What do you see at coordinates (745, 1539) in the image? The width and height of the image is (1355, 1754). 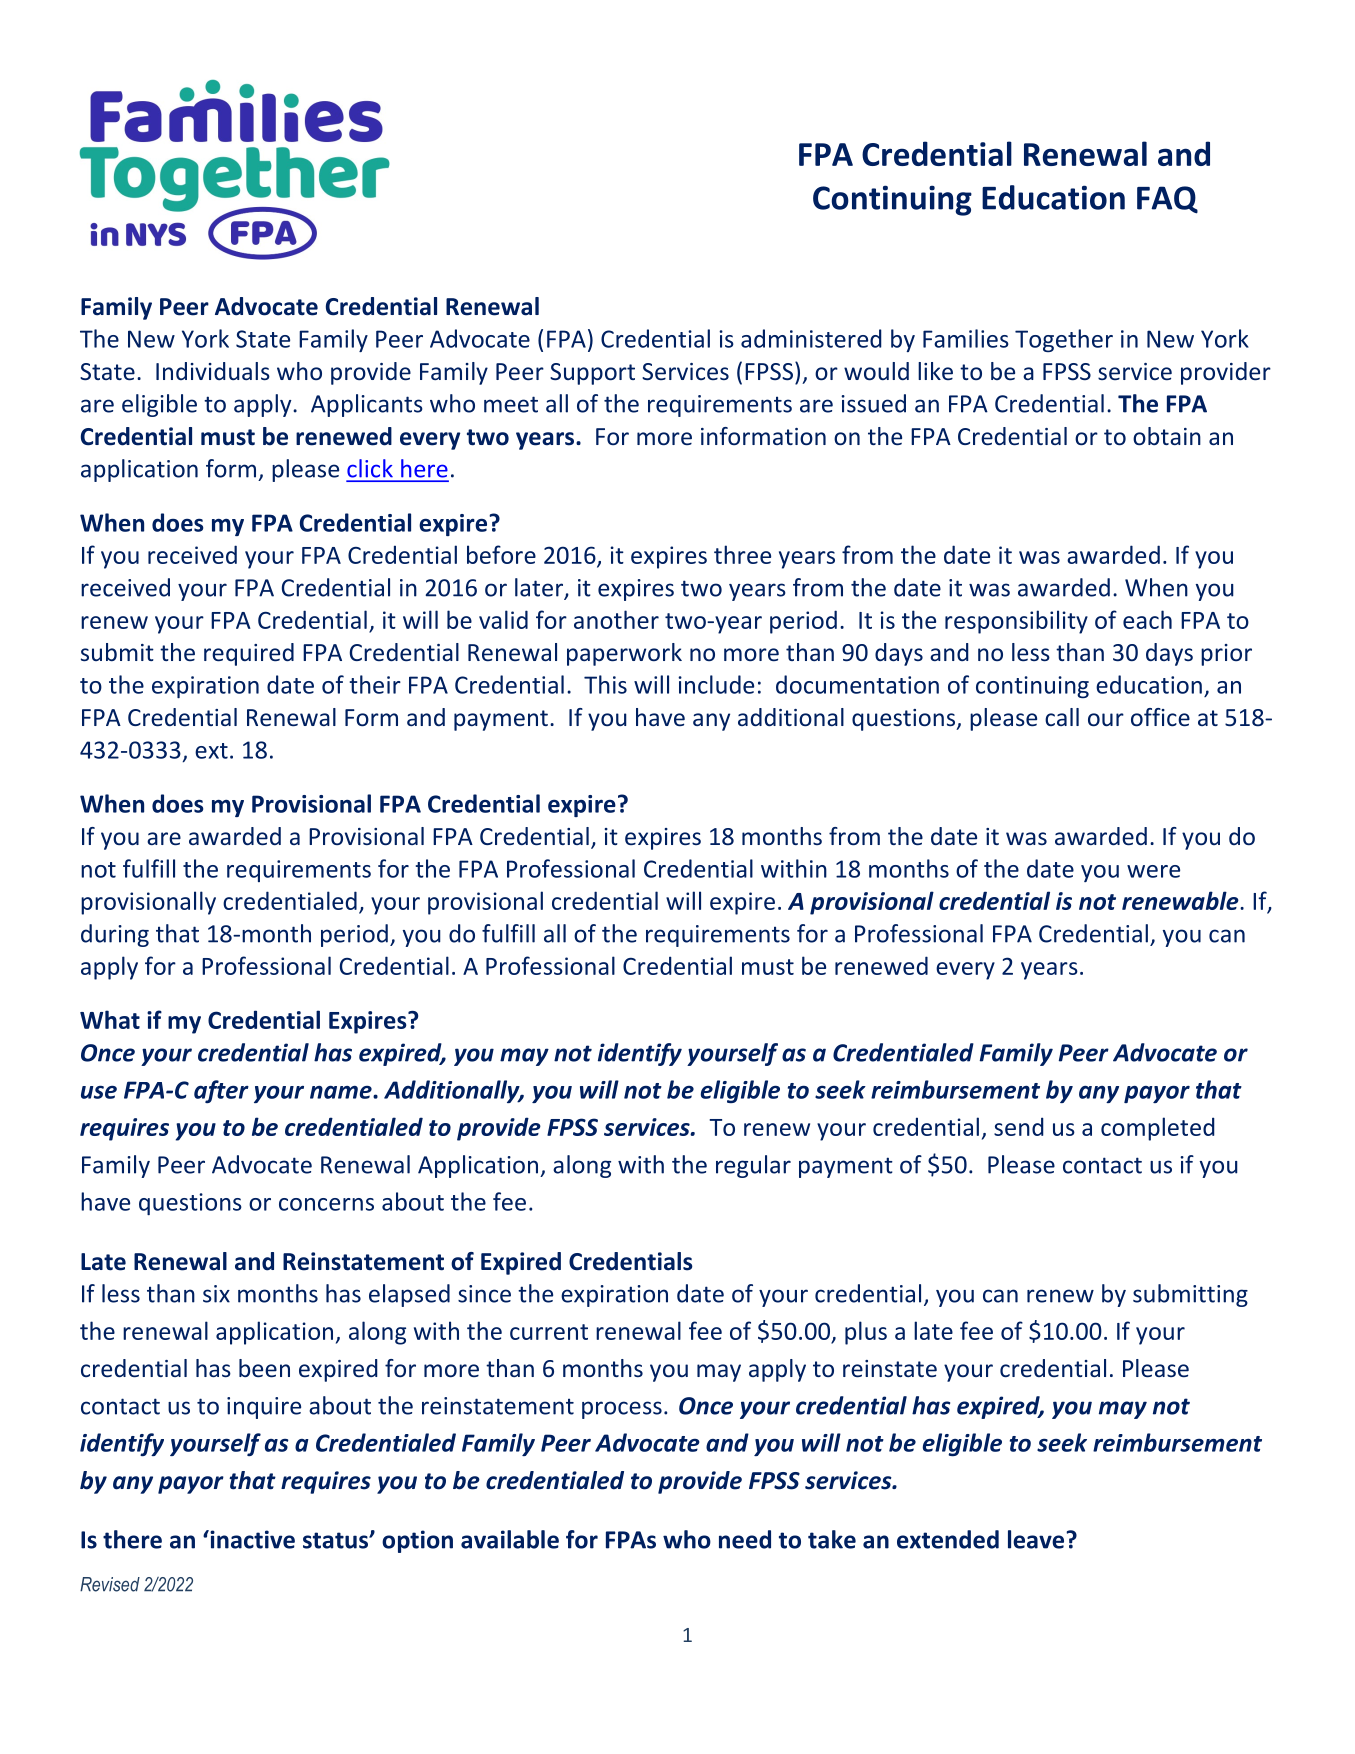 I see `need` at bounding box center [745, 1539].
